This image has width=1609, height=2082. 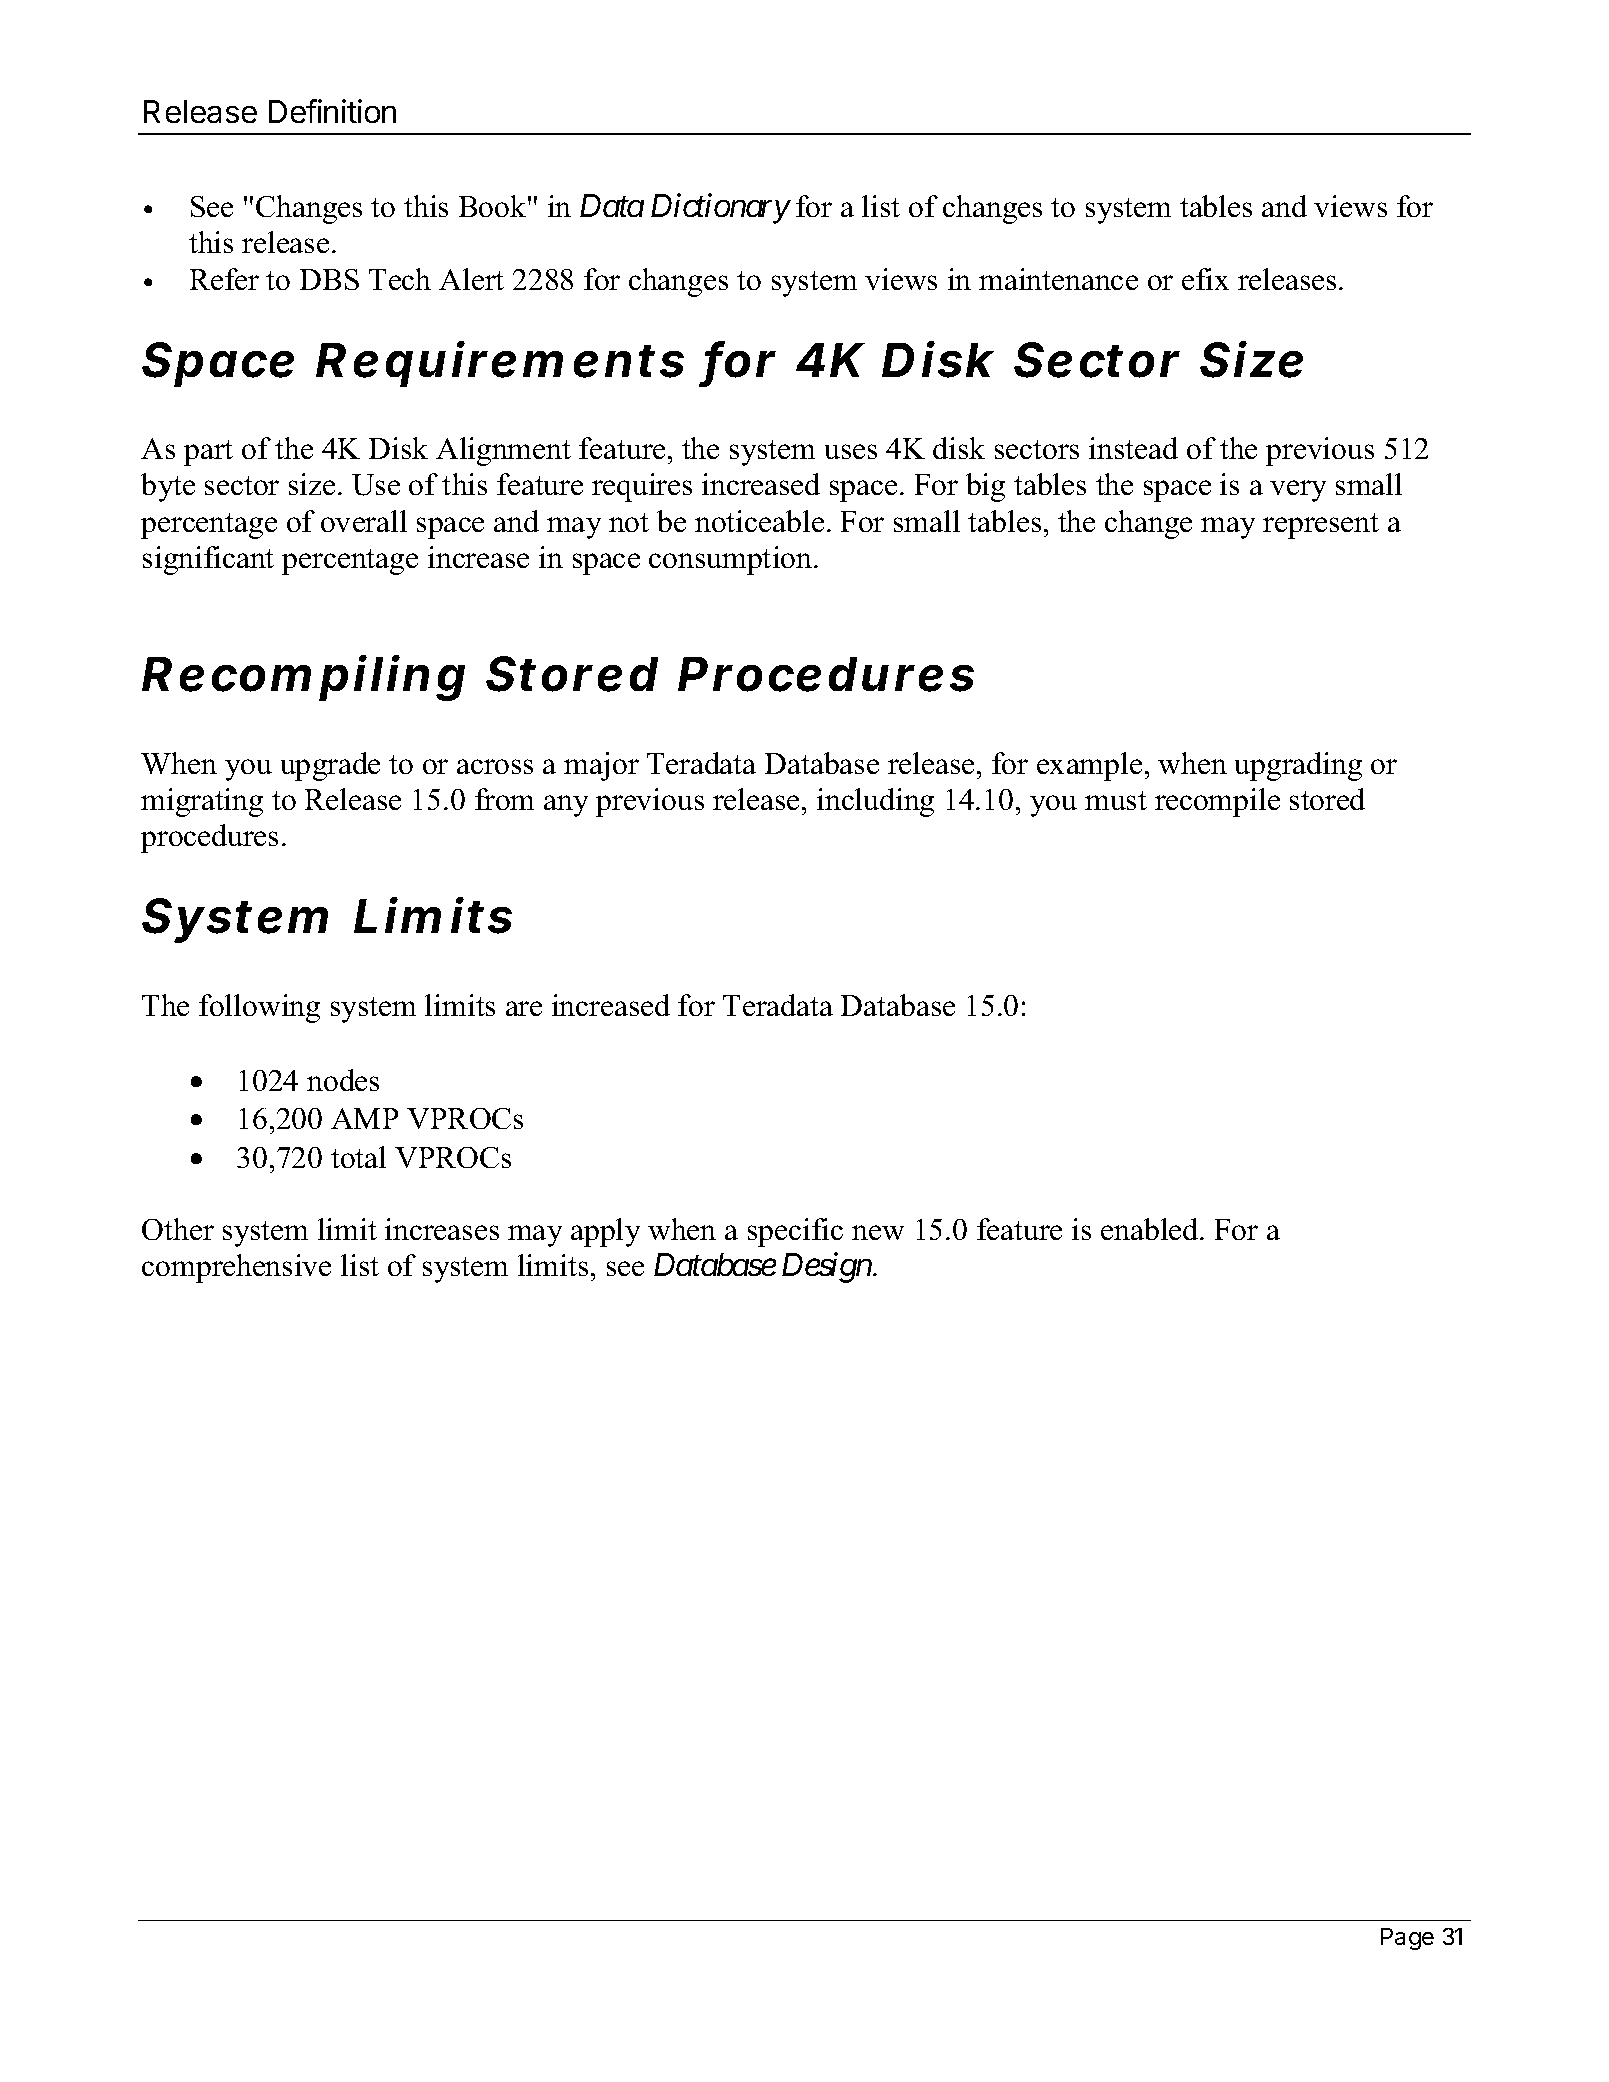 What do you see at coordinates (1133, 448) in the image?
I see `instead` at bounding box center [1133, 448].
